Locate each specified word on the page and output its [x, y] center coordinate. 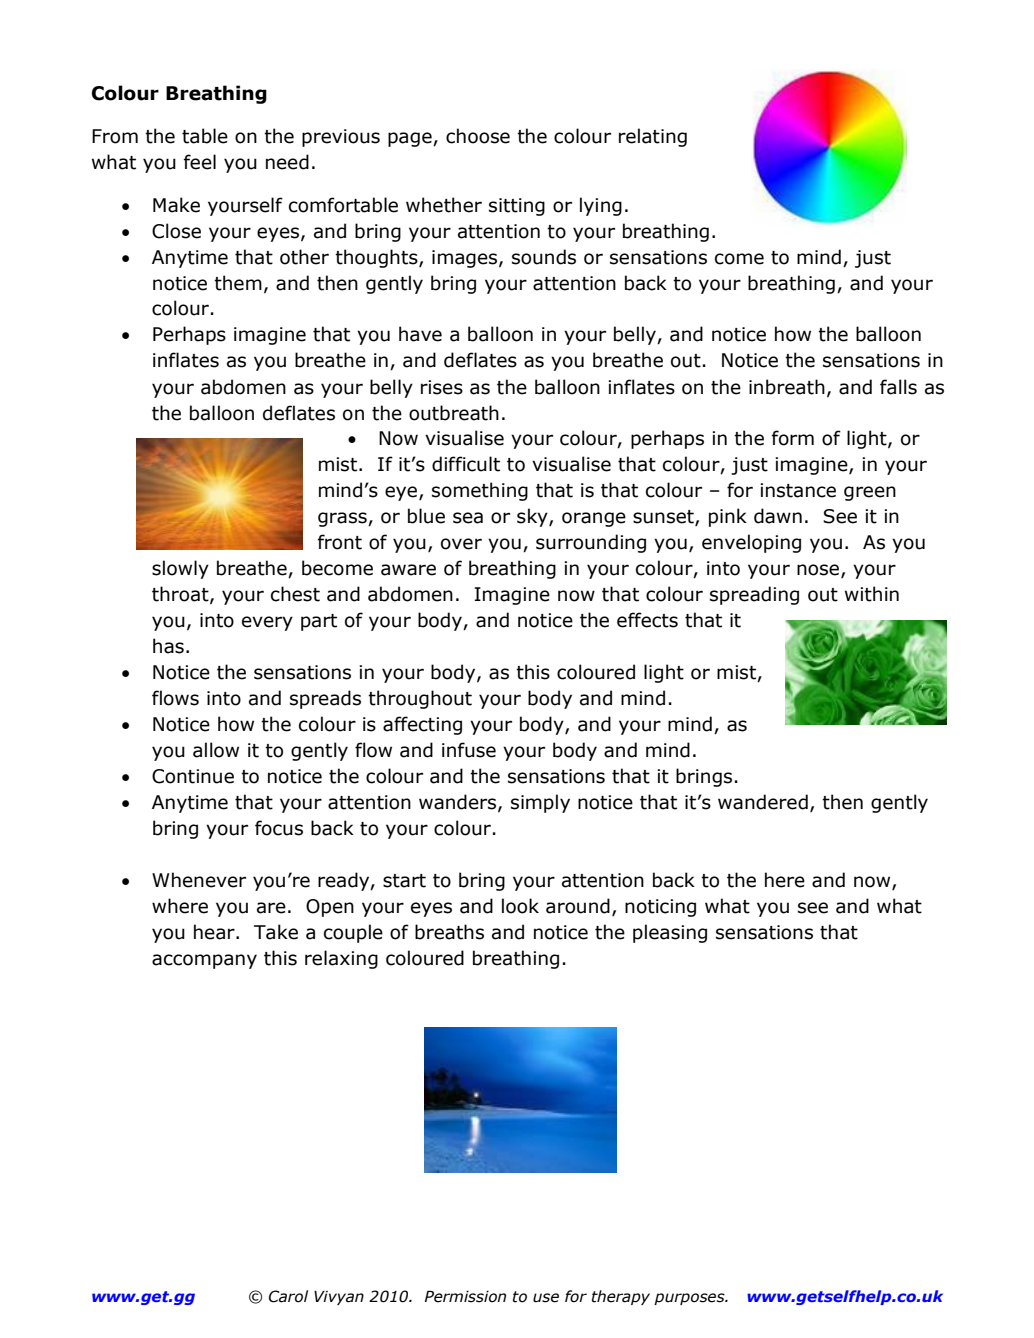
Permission [465, 1296]
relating [653, 137]
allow [216, 750]
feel [200, 162]
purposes [690, 1299]
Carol [288, 1296]
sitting [517, 207]
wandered [763, 802]
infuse [469, 750]
